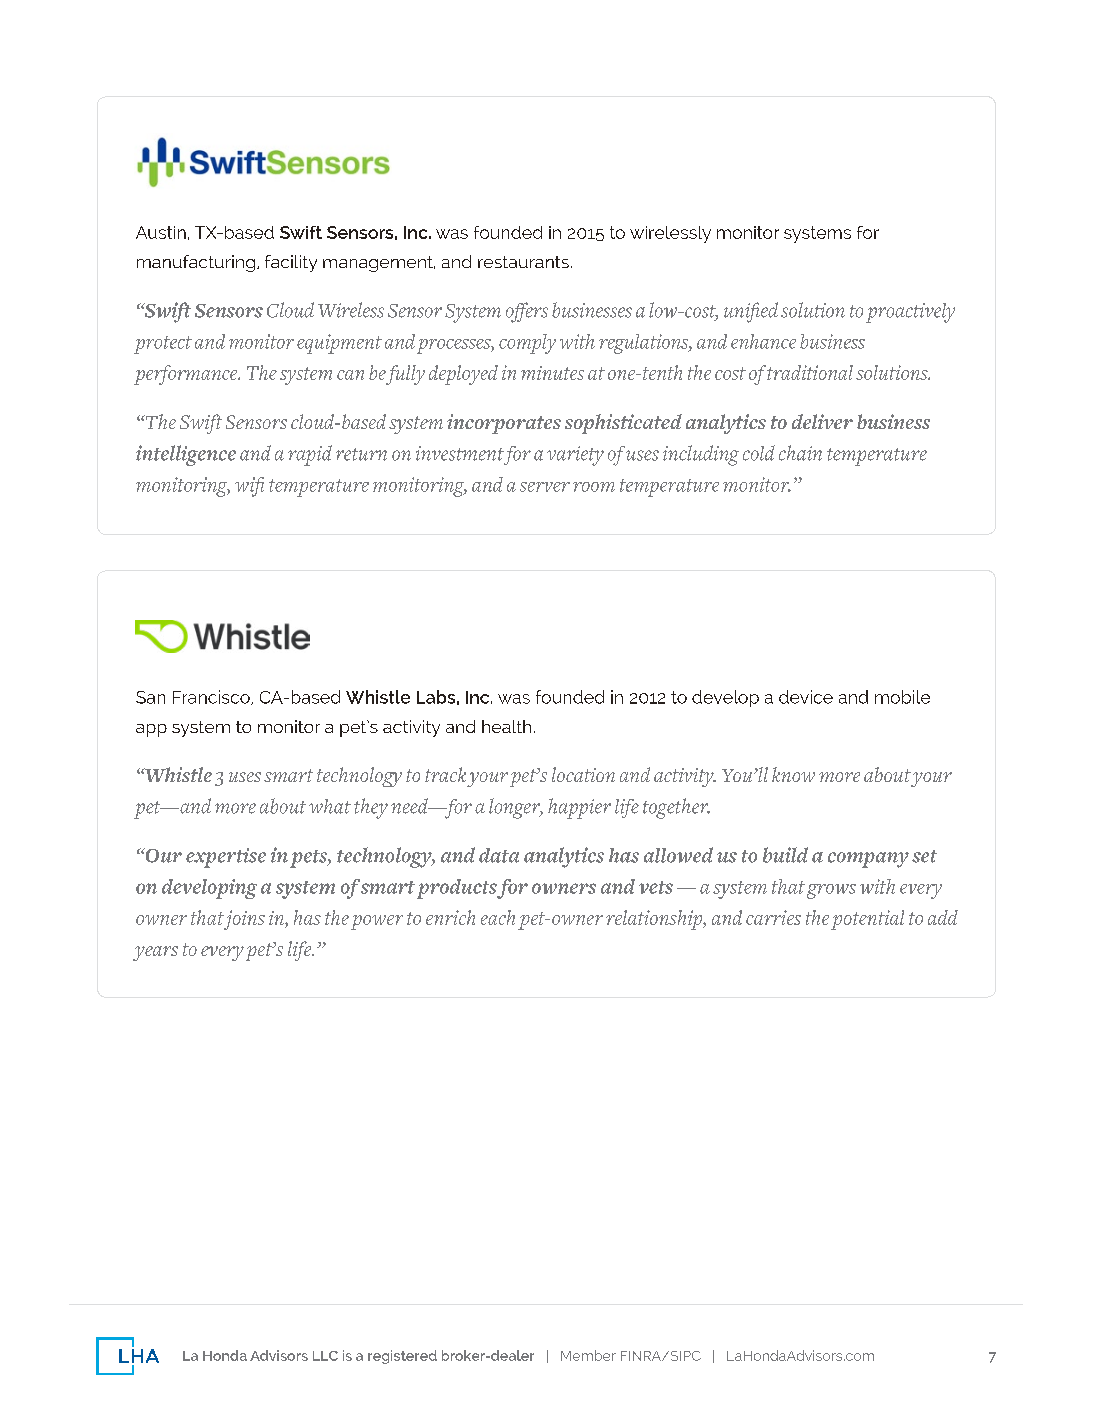 The width and height of the screenshot is (1093, 1414). I want to click on each, so click(498, 917).
